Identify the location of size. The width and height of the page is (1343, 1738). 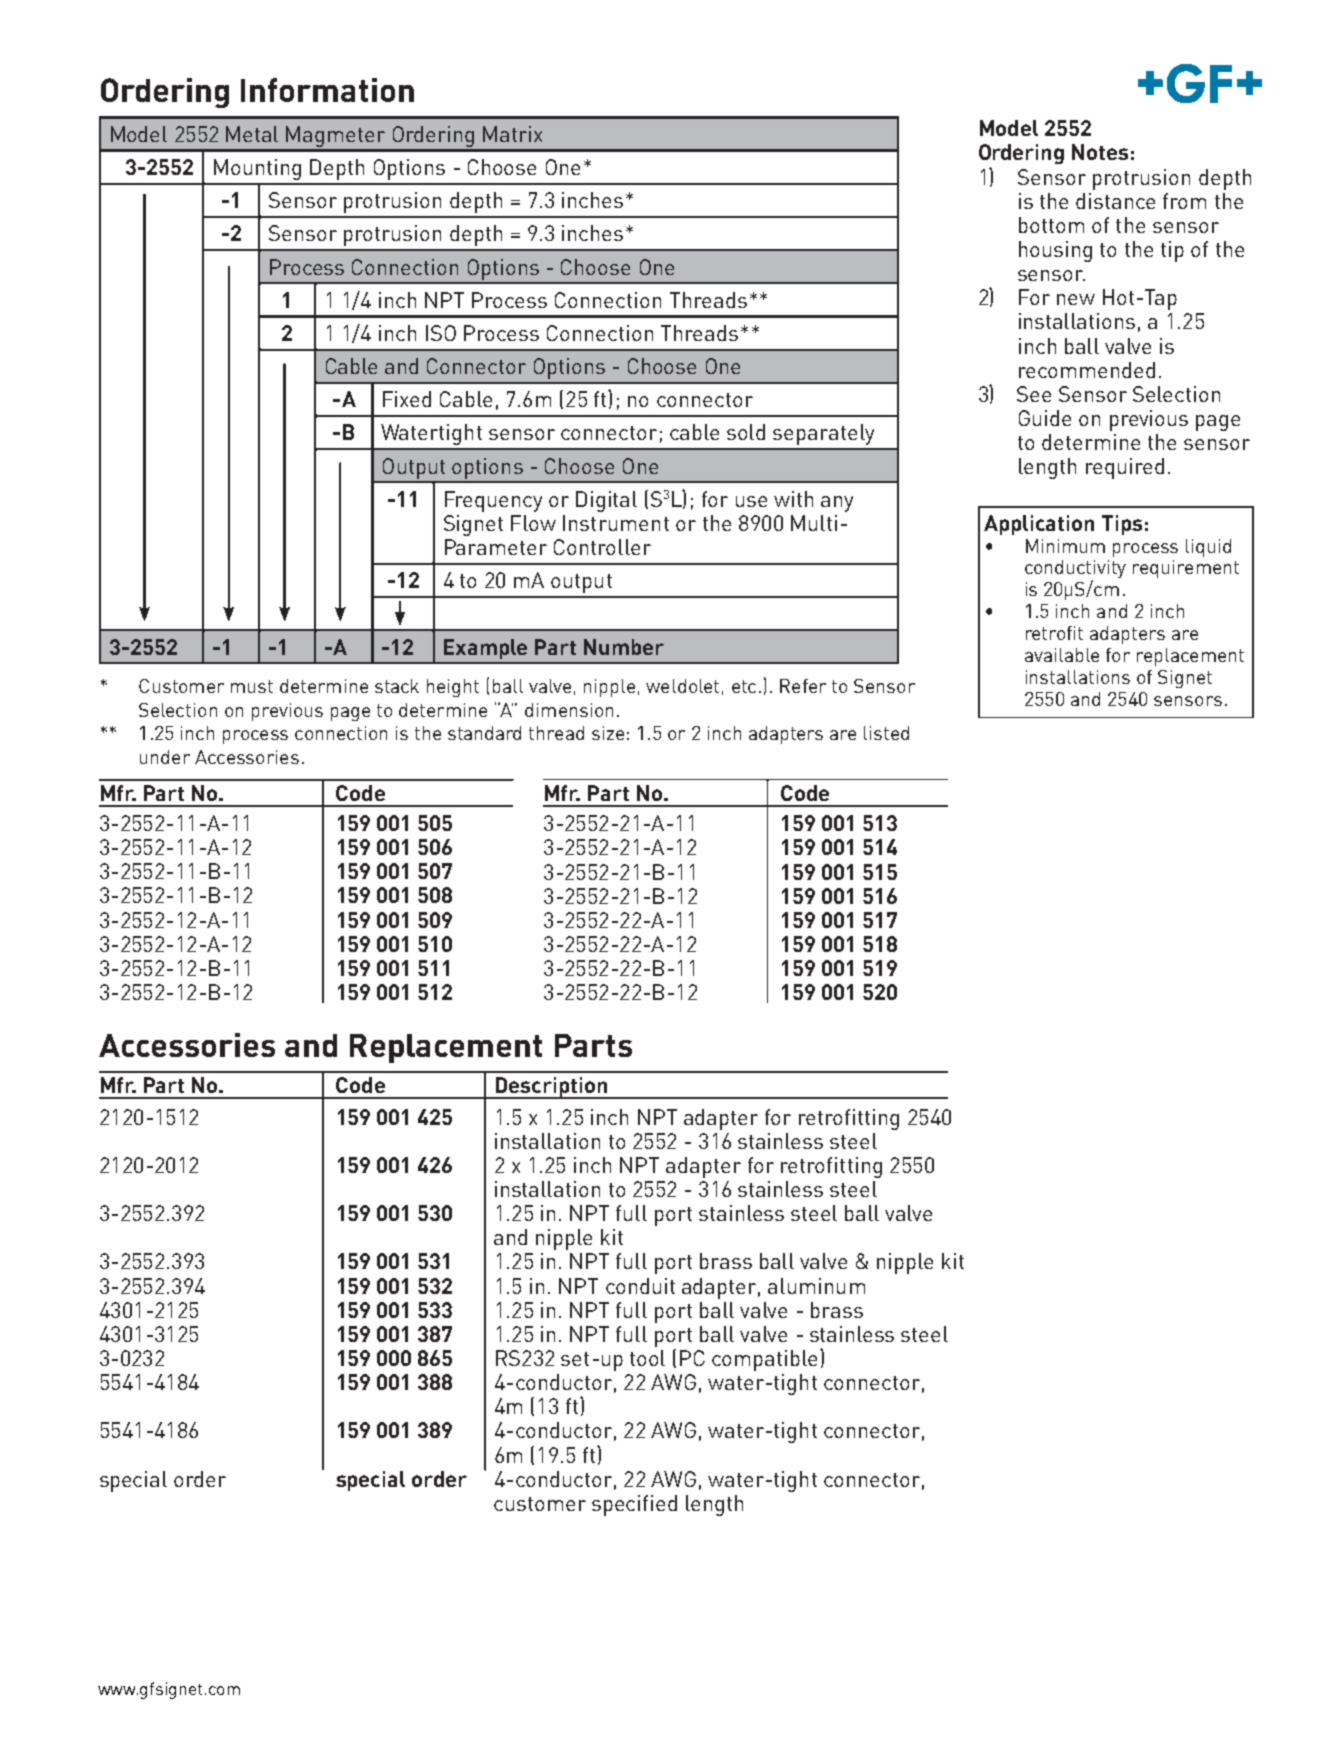
(608, 733).
